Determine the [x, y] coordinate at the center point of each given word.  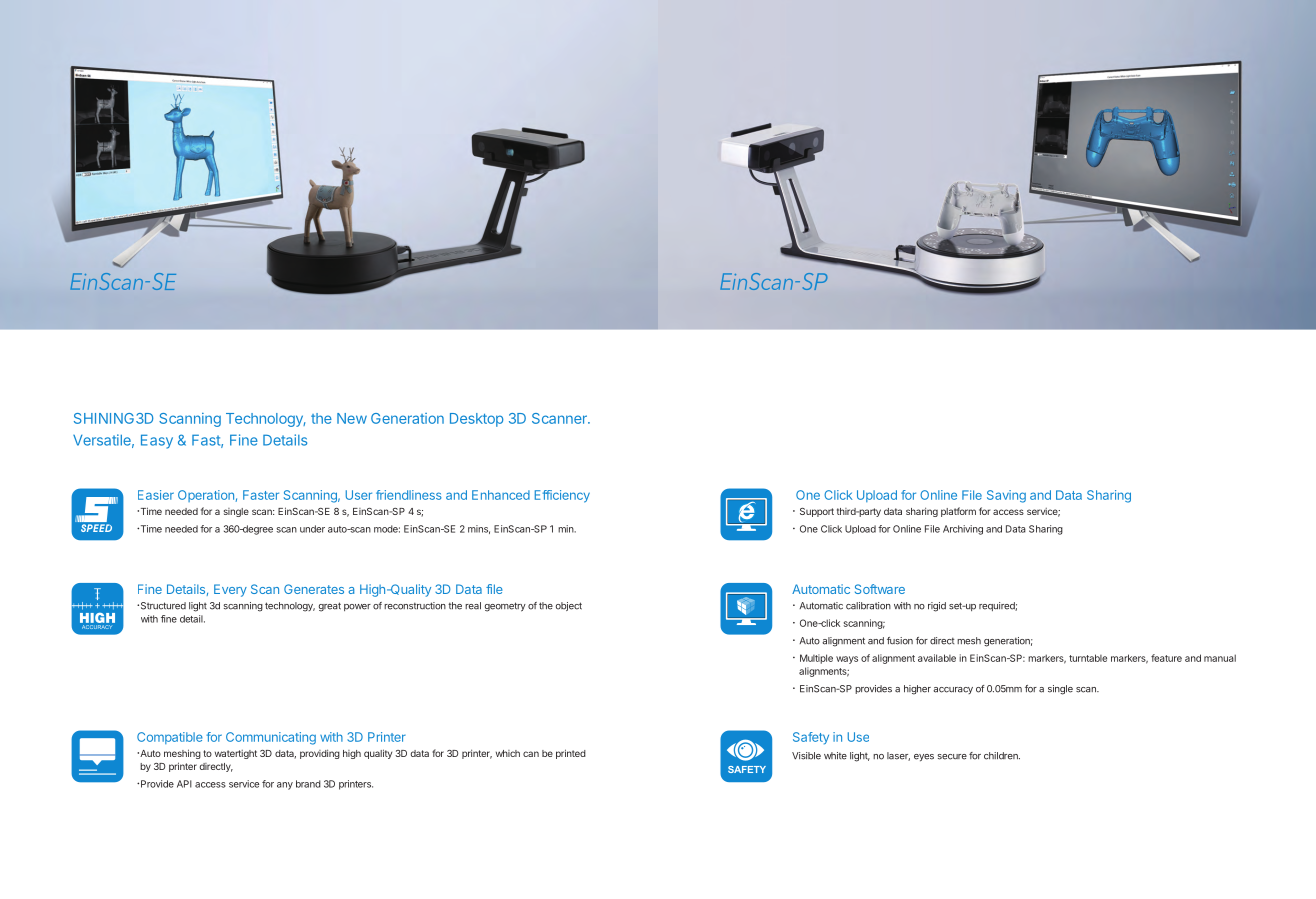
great [330, 607]
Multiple [816, 659]
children [1002, 756]
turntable [1088, 658]
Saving [1006, 496]
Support [817, 512]
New [352, 418]
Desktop [476, 420]
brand [308, 784]
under [312, 529]
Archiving [963, 530]
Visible [806, 756]
